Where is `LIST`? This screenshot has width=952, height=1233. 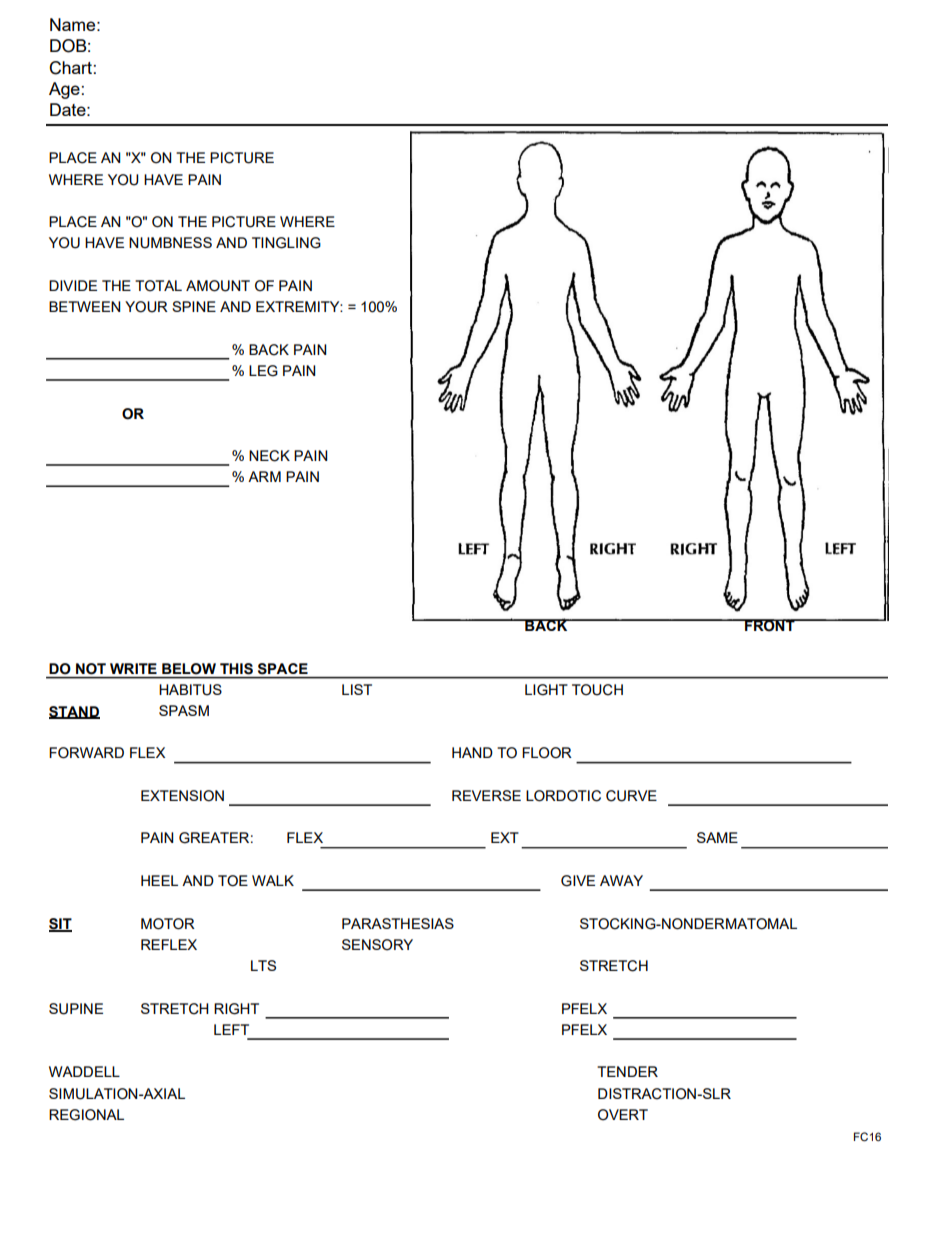 LIST is located at coordinates (357, 689).
